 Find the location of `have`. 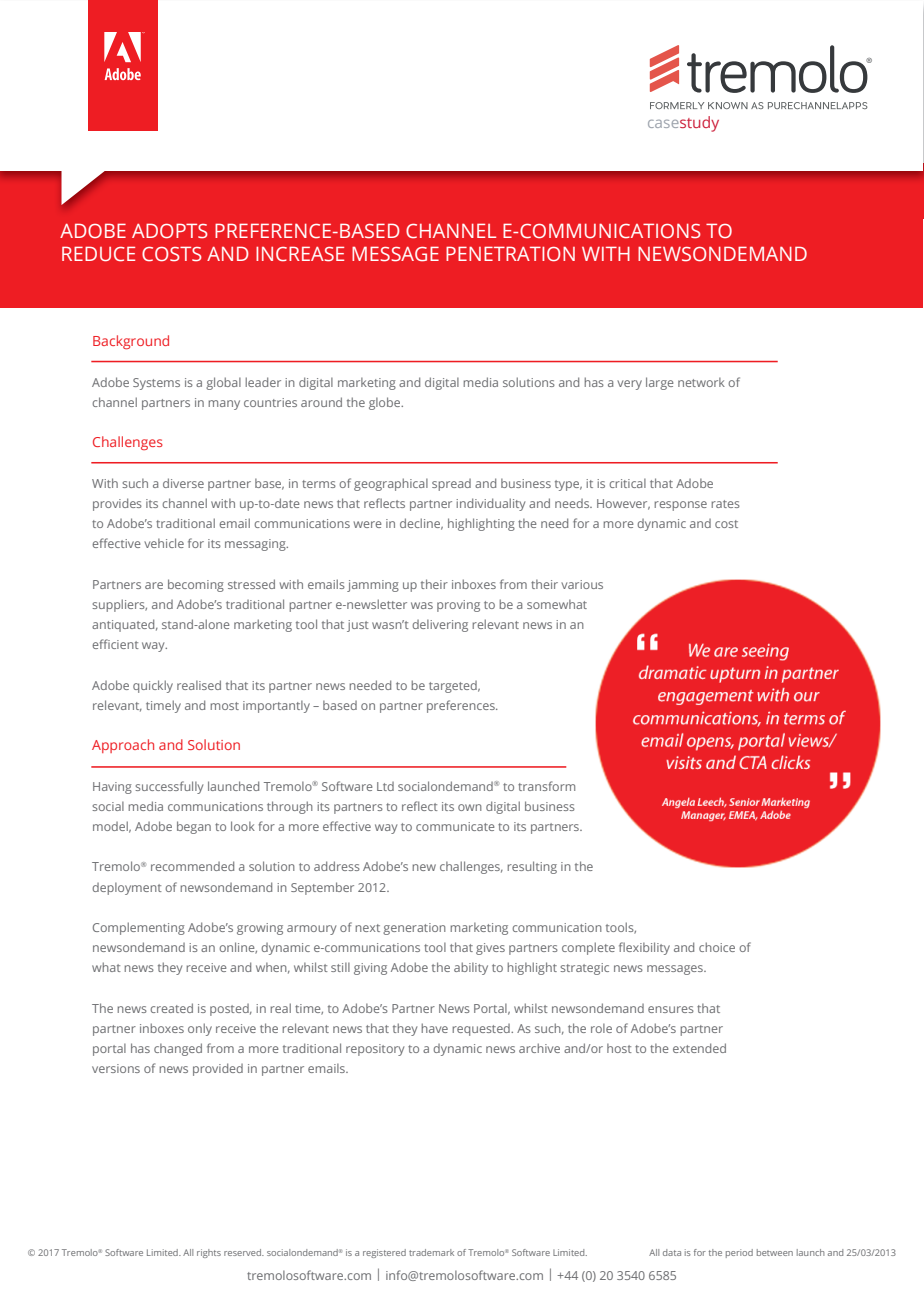

have is located at coordinates (434, 1028).
